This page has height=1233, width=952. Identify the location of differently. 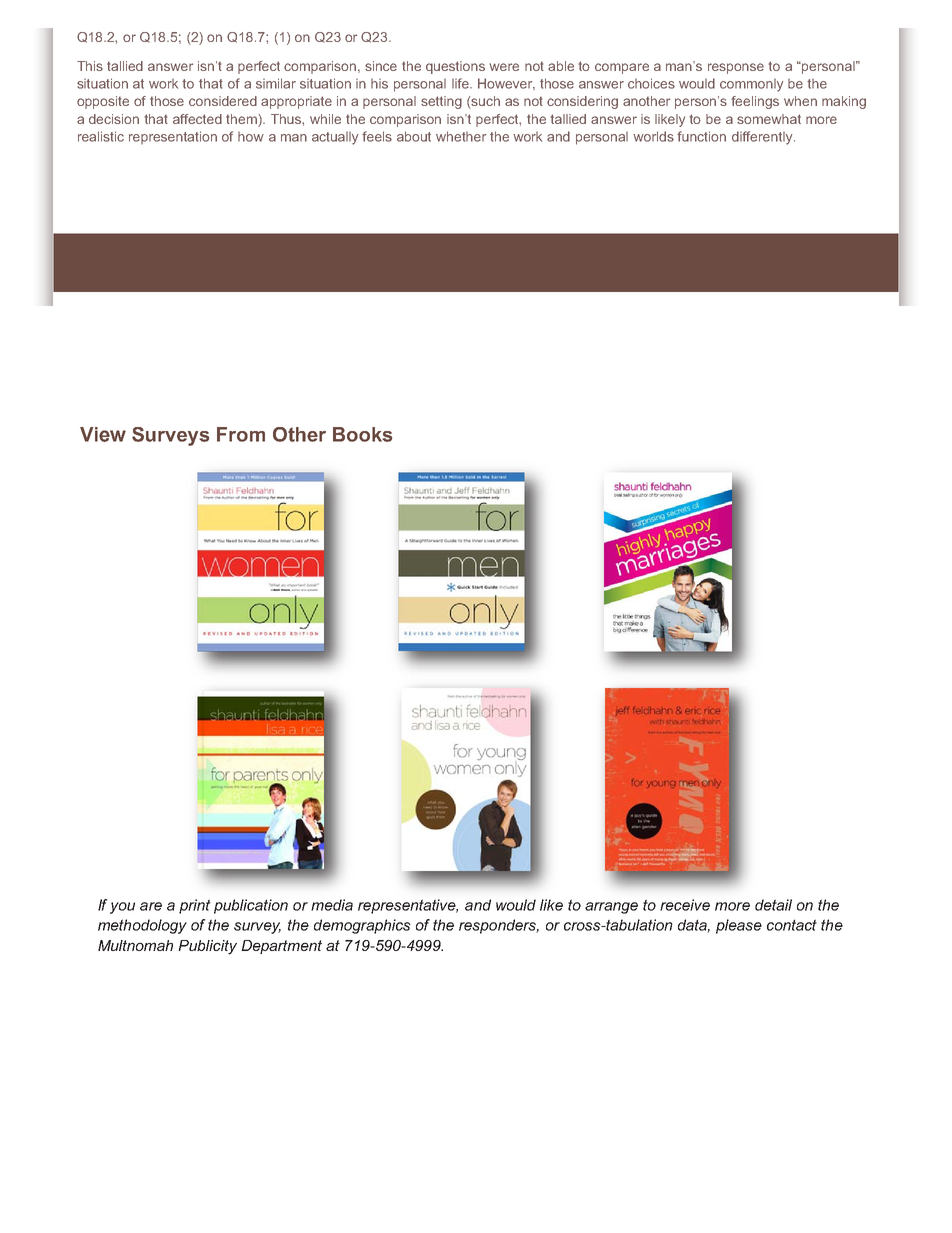
(763, 138).
